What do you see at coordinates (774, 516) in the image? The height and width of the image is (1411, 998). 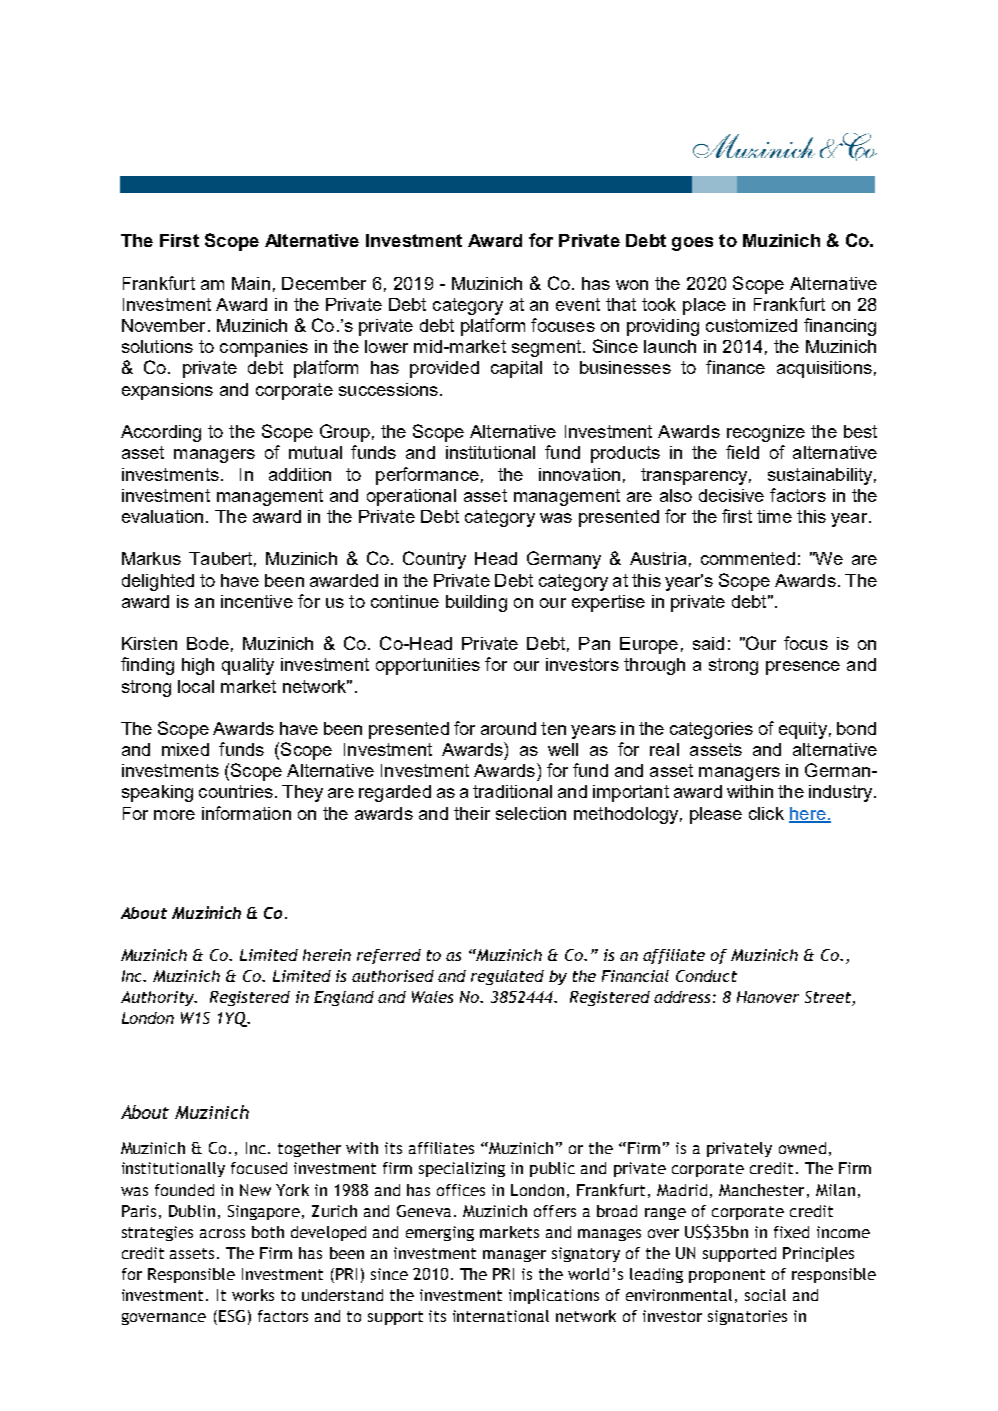 I see `time` at bounding box center [774, 516].
